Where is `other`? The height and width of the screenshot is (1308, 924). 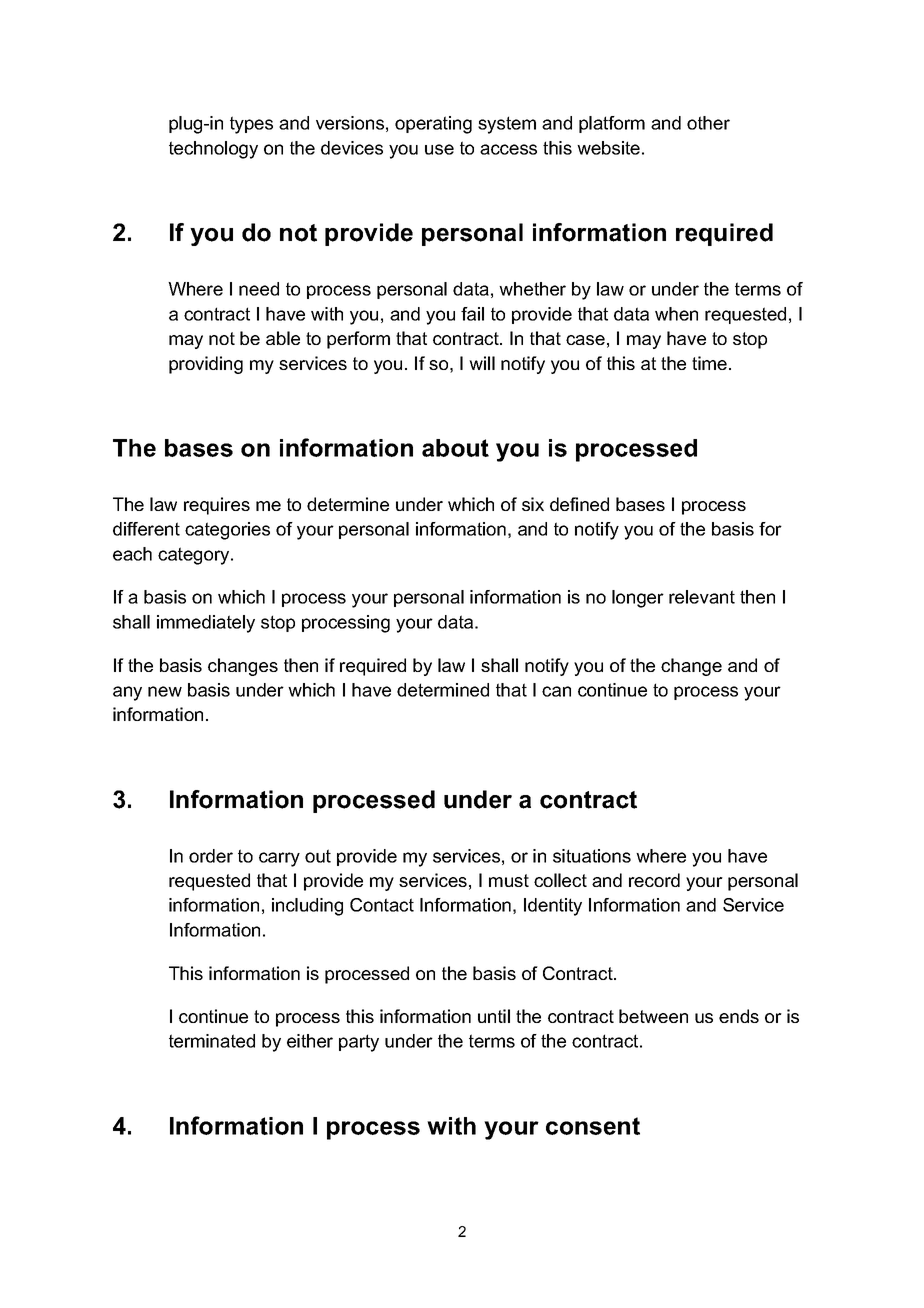
other is located at coordinates (708, 123).
